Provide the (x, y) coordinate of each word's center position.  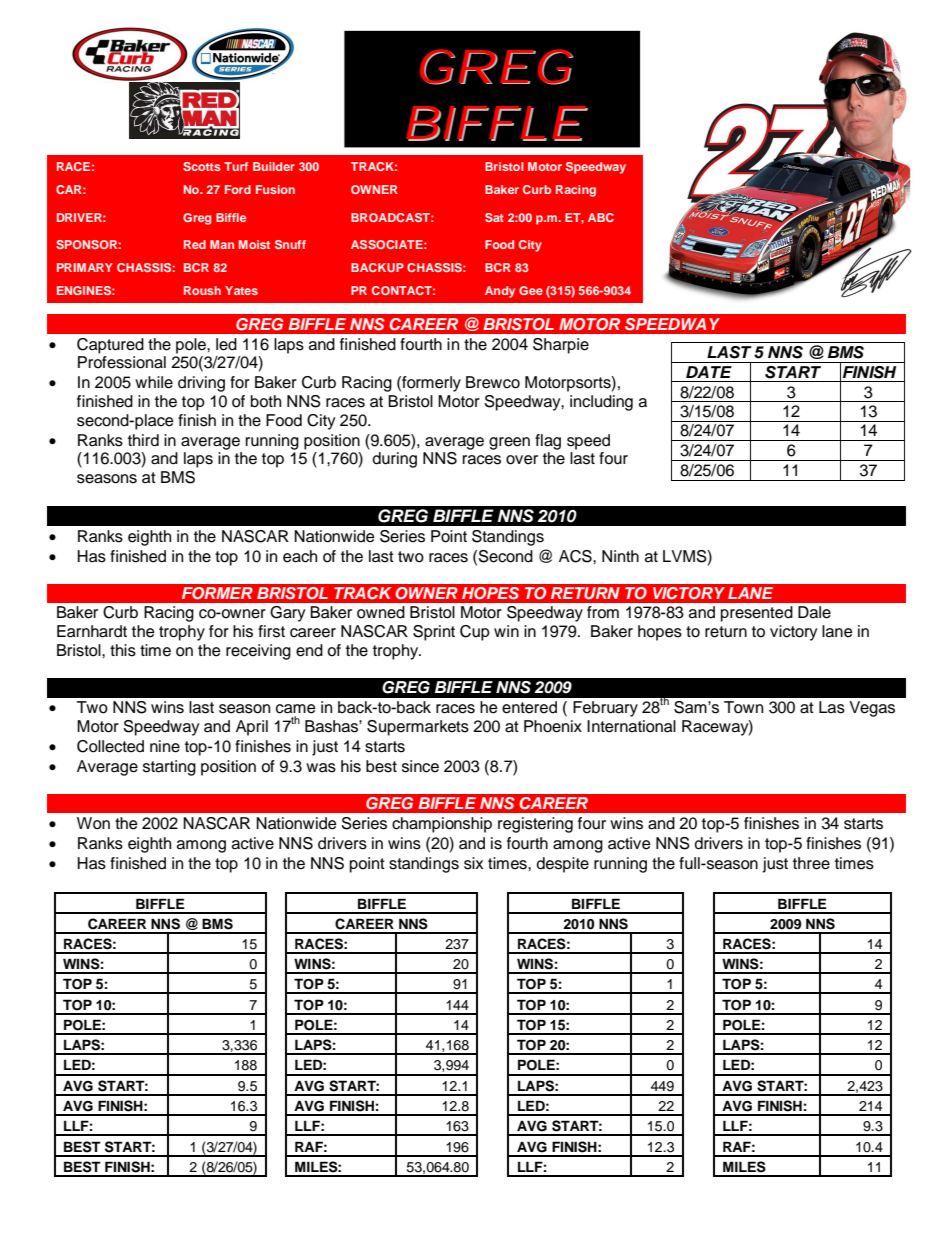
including (601, 403)
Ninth (620, 556)
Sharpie (561, 346)
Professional (122, 362)
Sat (494, 217)
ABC (601, 217)
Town (743, 707)
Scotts (202, 166)
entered (529, 707)
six (473, 863)
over (522, 460)
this (123, 650)
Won (93, 823)
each (300, 556)
